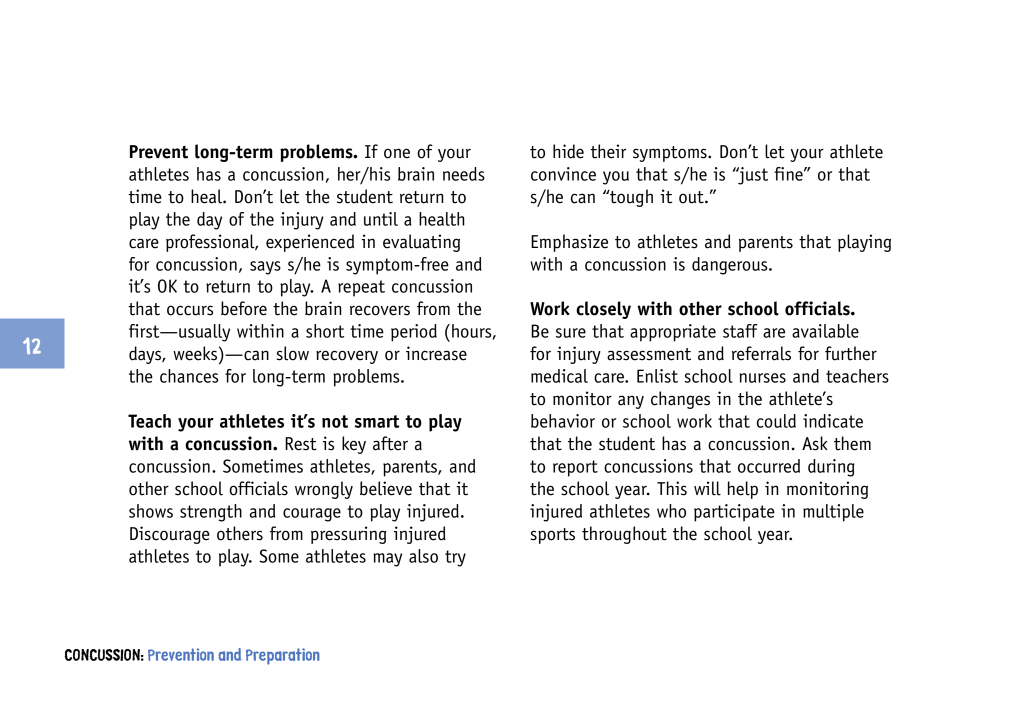  I want to click on Preparation, so click(283, 656).
